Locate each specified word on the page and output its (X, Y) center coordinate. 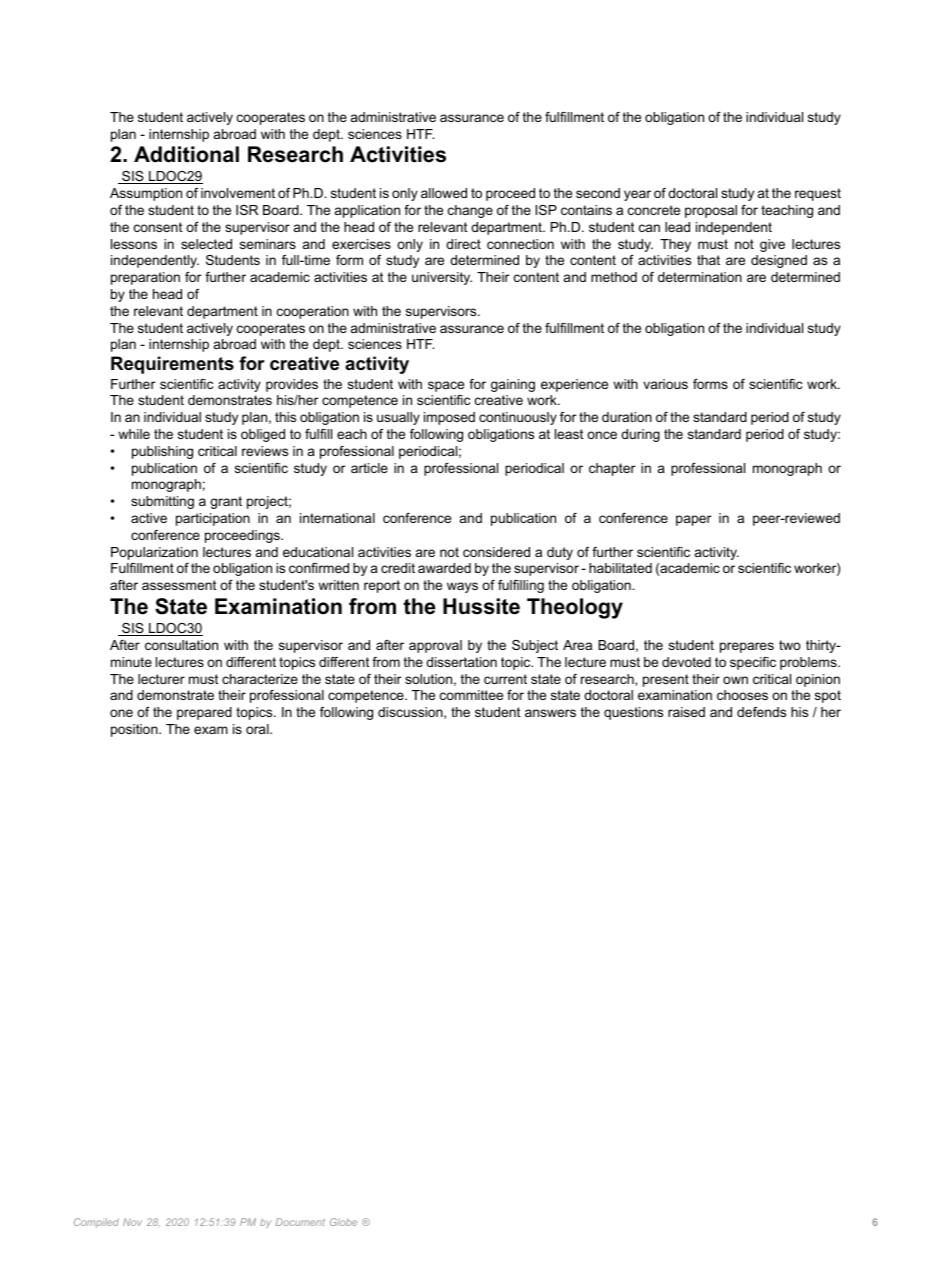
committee (471, 695)
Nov (132, 1222)
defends (761, 712)
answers (550, 713)
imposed (449, 418)
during (640, 435)
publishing (162, 452)
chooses (742, 695)
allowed (444, 193)
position (135, 730)
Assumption (146, 194)
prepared (204, 713)
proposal (711, 211)
